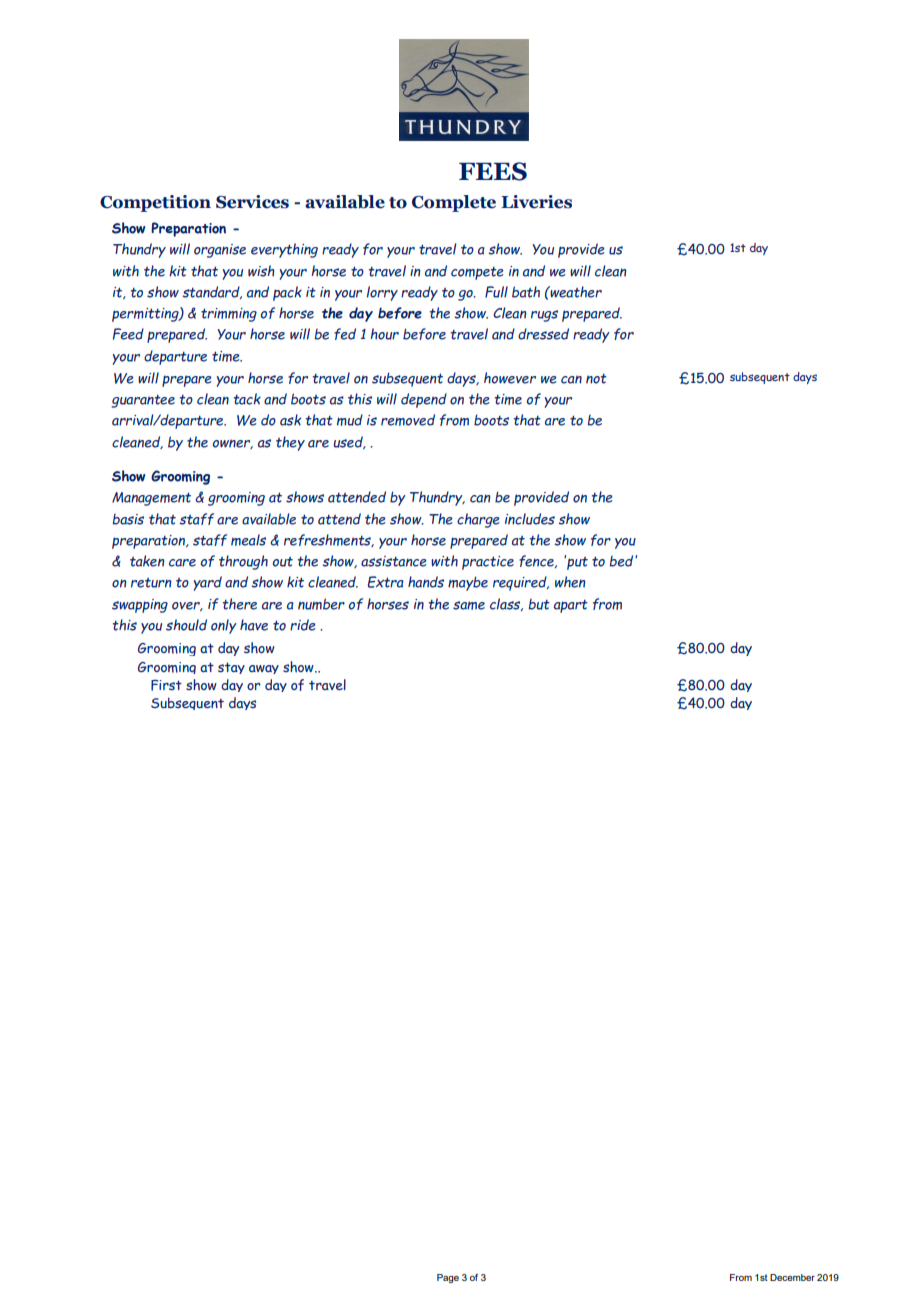 The image size is (924, 1308). What do you see at coordinates (454, 203) in the screenshot?
I see `Complete` at bounding box center [454, 203].
